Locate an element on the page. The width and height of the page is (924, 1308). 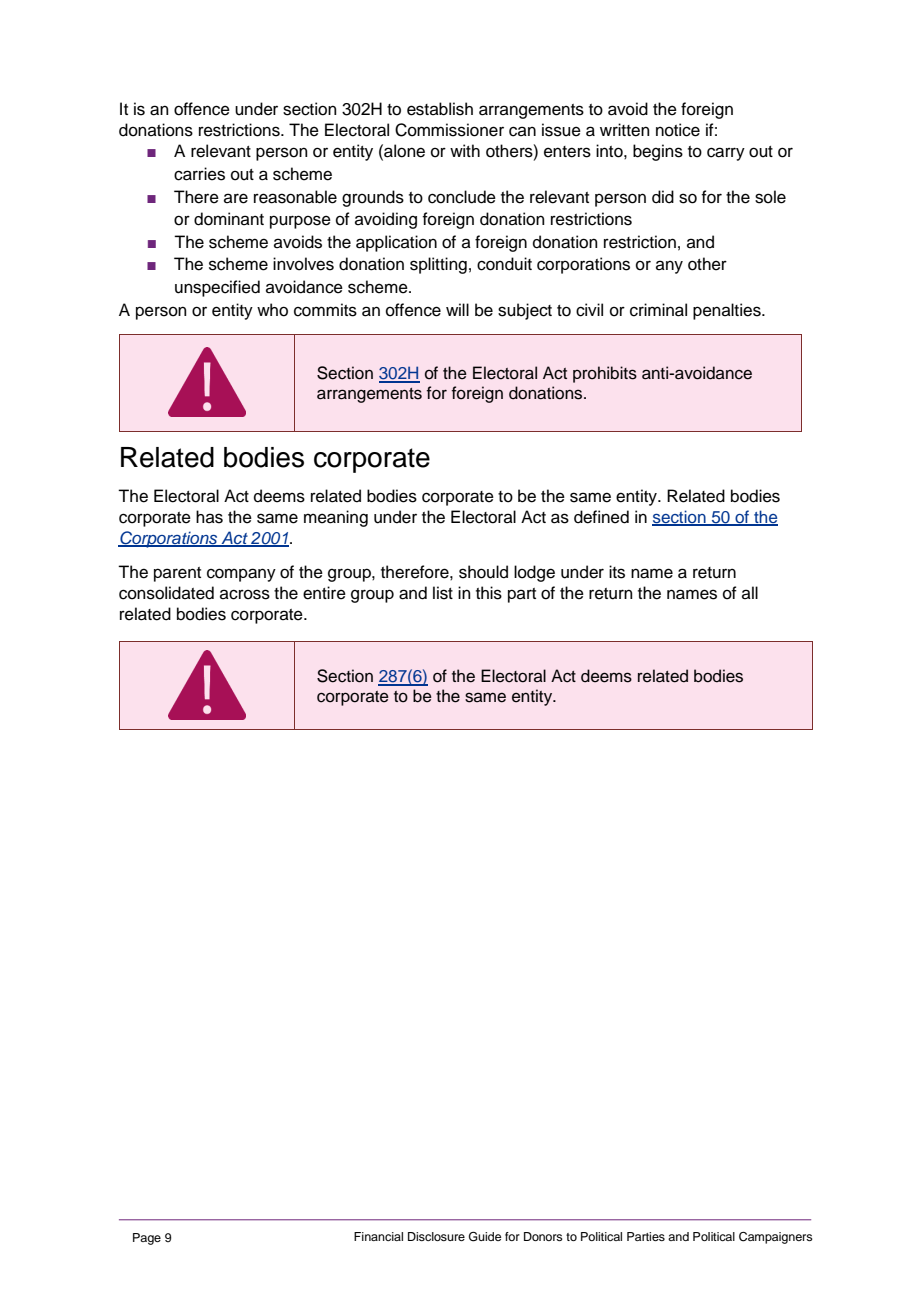
Campaigners is located at coordinates (776, 1238).
